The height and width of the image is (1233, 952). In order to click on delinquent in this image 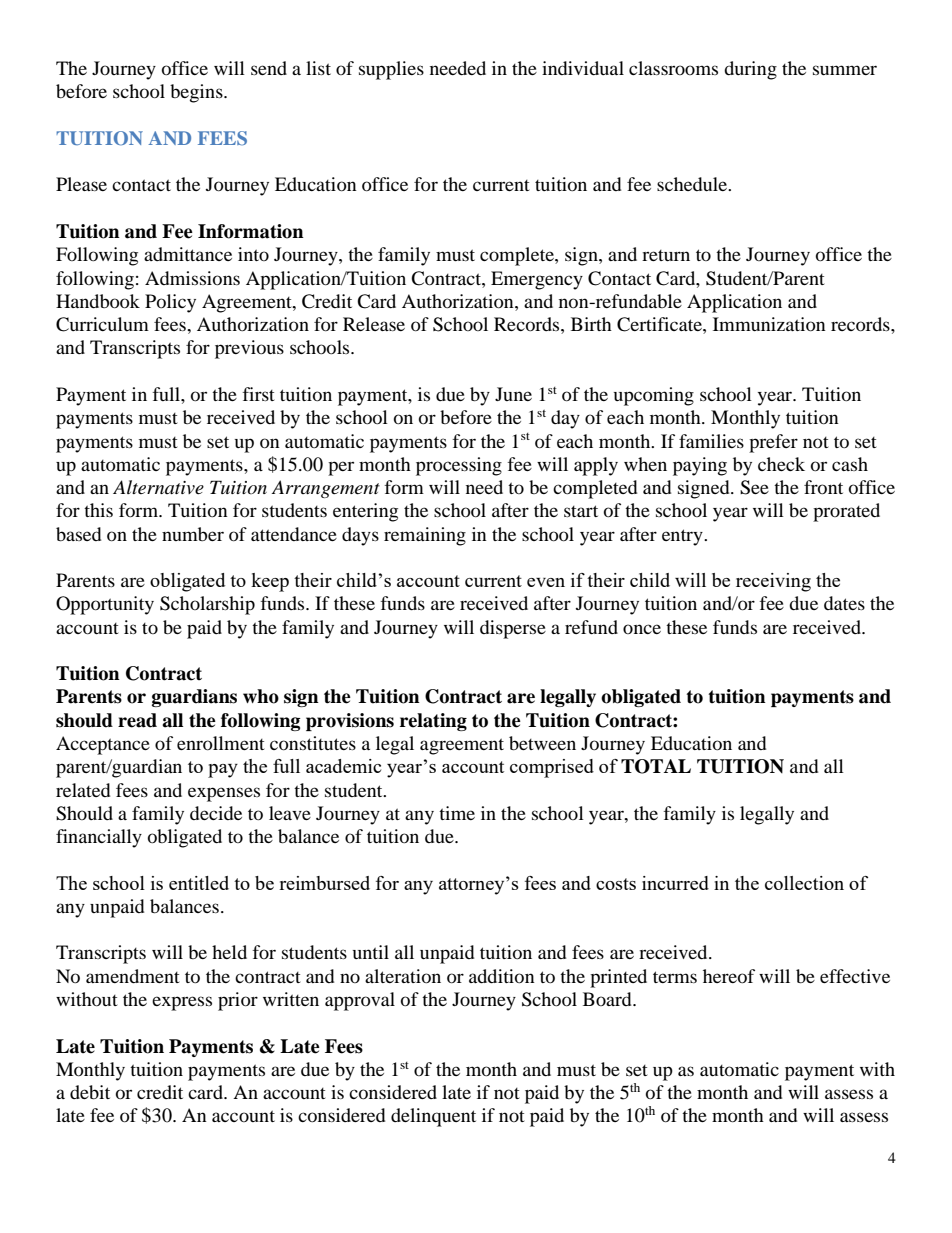, I will do `click(433, 1117)`.
